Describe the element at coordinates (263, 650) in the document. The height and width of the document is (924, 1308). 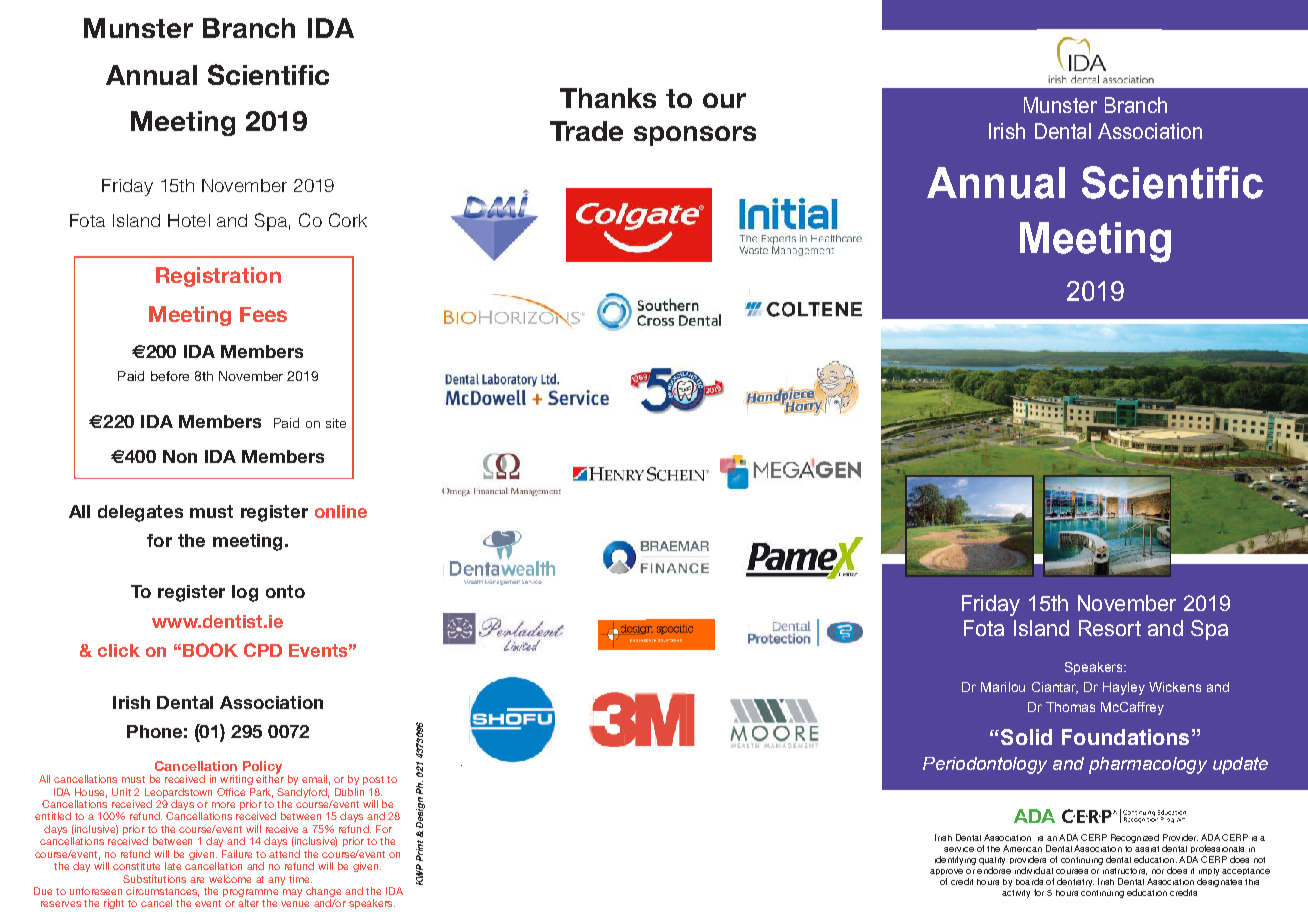
I see `CPD` at that location.
